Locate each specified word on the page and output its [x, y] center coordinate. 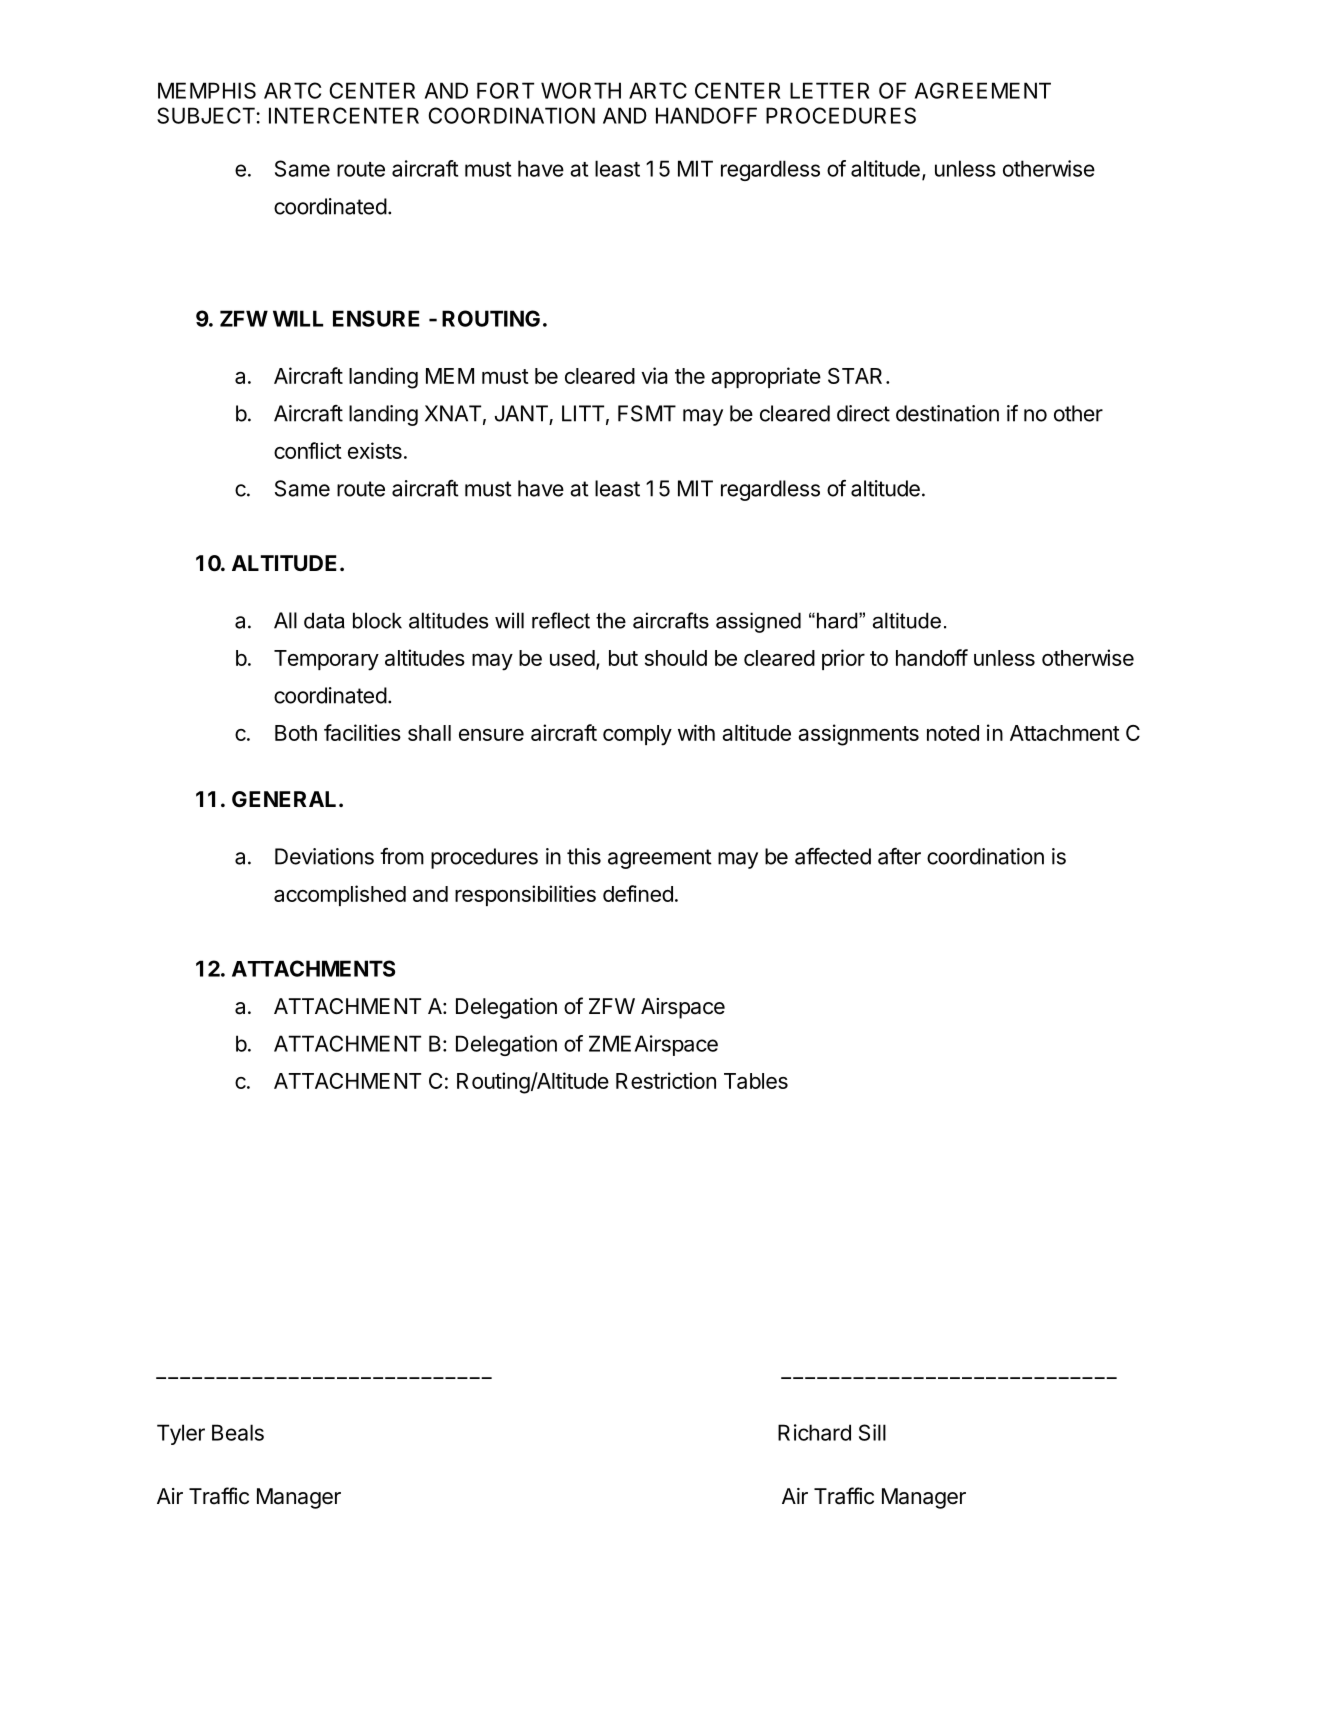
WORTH [581, 90]
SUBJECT [207, 115]
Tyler [181, 1434]
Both [296, 733]
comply [637, 735]
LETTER [829, 90]
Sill [872, 1432]
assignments [858, 735]
